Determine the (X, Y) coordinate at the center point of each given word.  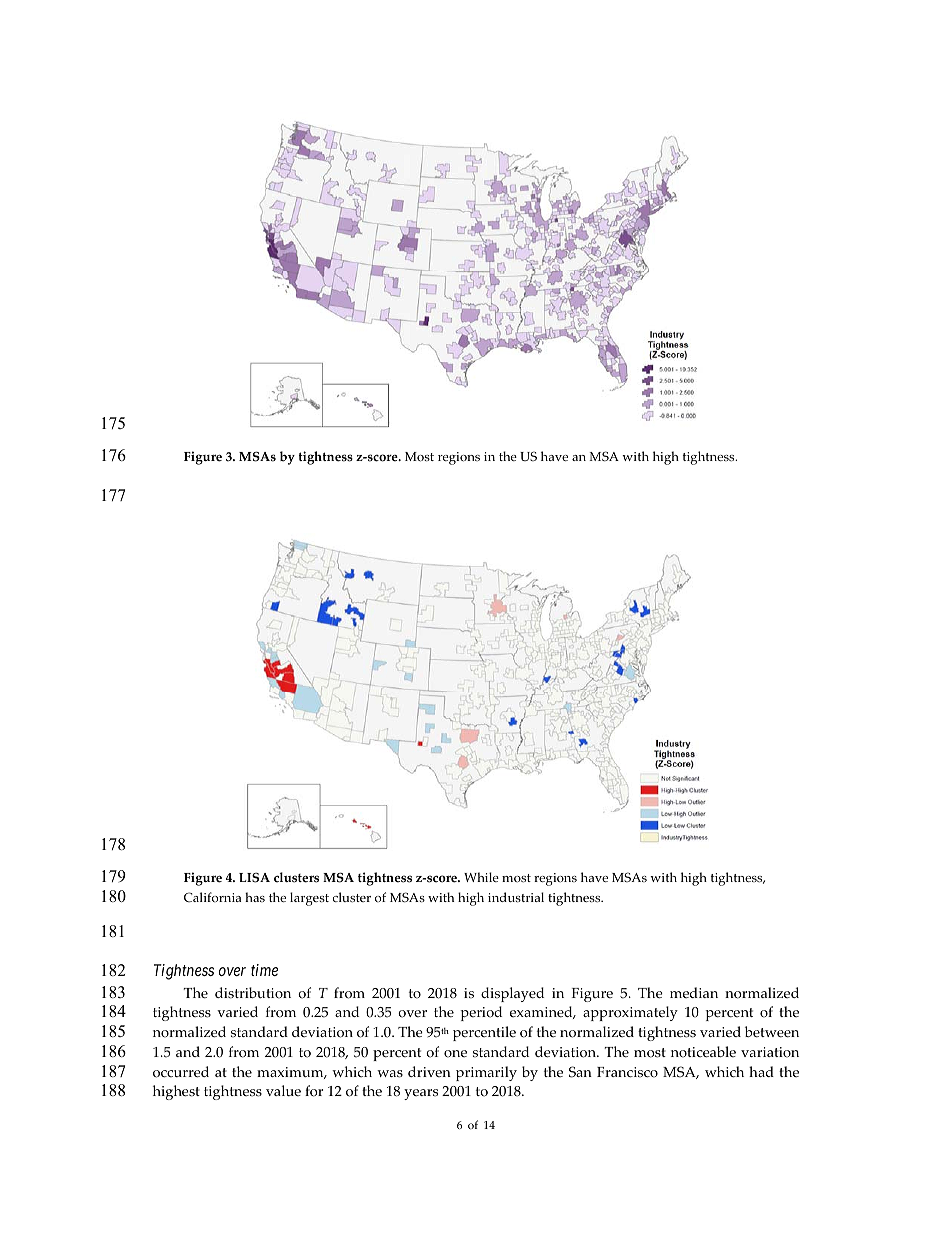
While (481, 877)
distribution (253, 993)
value (283, 1090)
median (694, 992)
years (421, 1094)
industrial (516, 897)
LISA (254, 877)
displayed (512, 994)
